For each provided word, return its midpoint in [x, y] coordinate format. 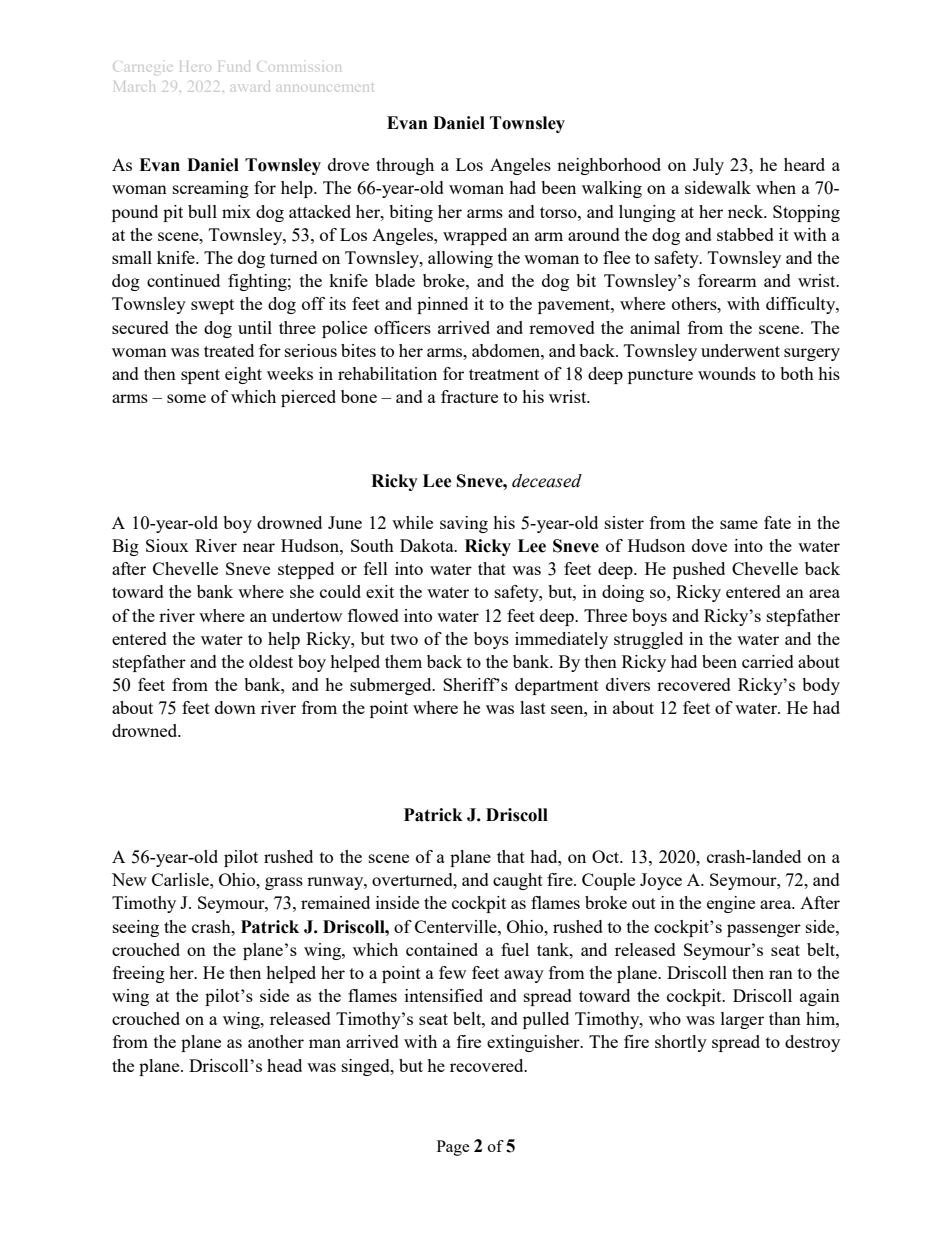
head [284, 1065]
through [405, 166]
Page [453, 1148]
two [404, 639]
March [134, 86]
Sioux [167, 545]
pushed [699, 570]
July [708, 166]
